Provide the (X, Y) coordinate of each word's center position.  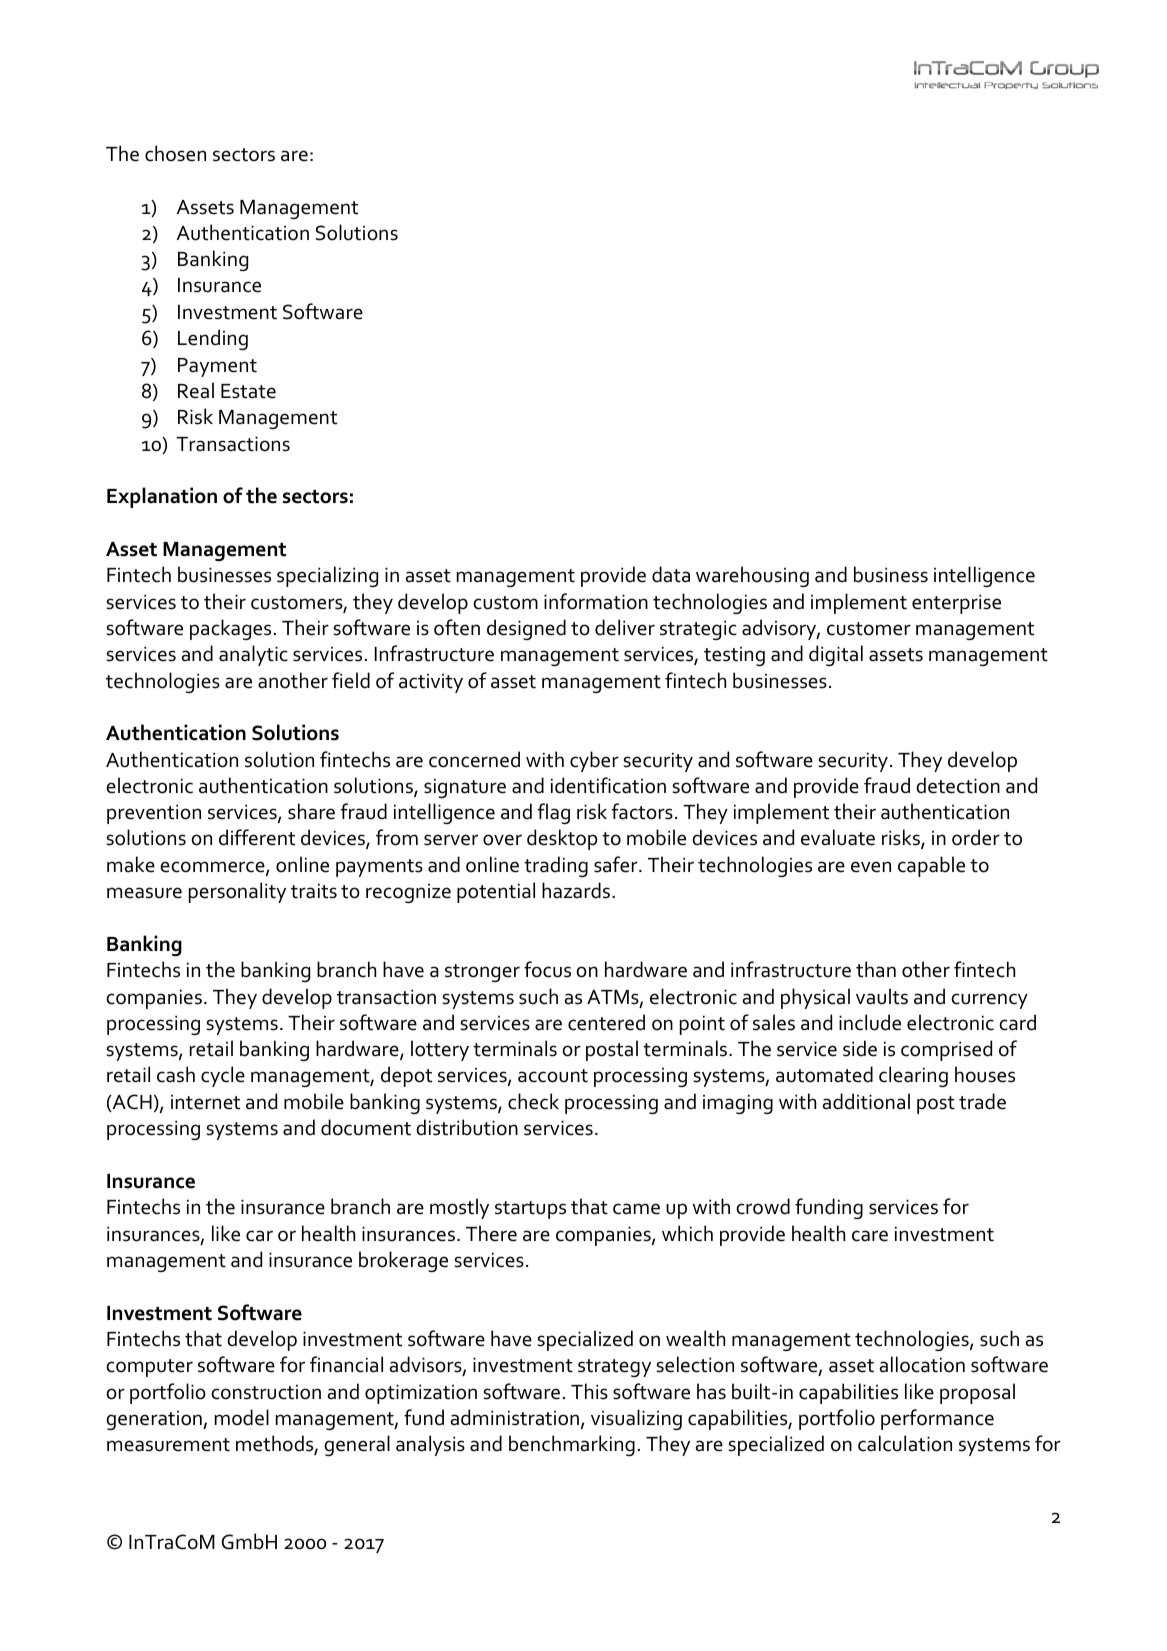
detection (958, 785)
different (257, 837)
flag (554, 813)
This (589, 1391)
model (242, 1417)
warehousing (752, 576)
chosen (175, 153)
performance (937, 1419)
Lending (213, 339)
